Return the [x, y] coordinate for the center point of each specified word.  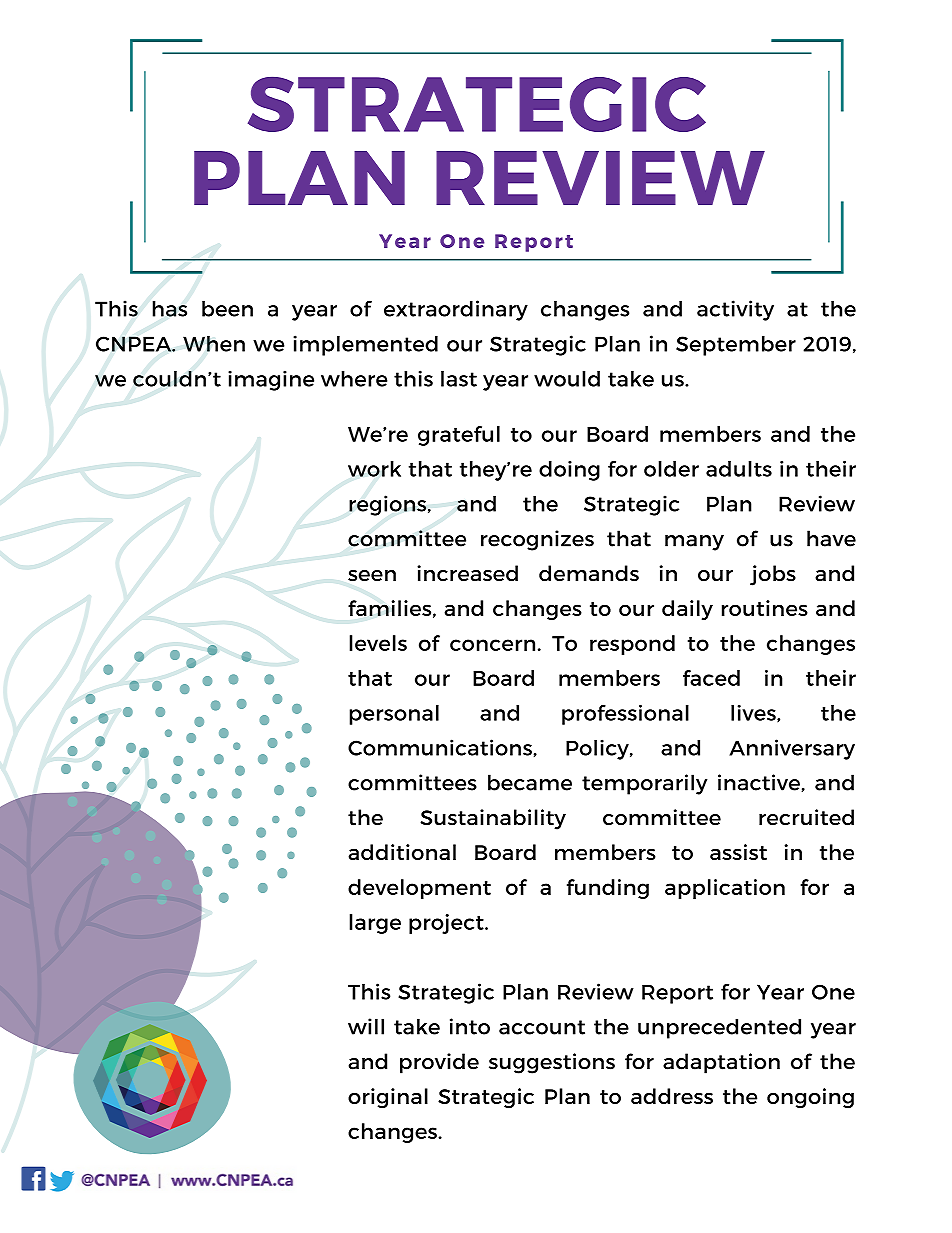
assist [738, 852]
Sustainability [493, 819]
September [736, 346]
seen [372, 576]
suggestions [552, 1063]
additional [402, 852]
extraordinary [456, 310]
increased [467, 573]
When [214, 344]
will [366, 1026]
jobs [773, 575]
